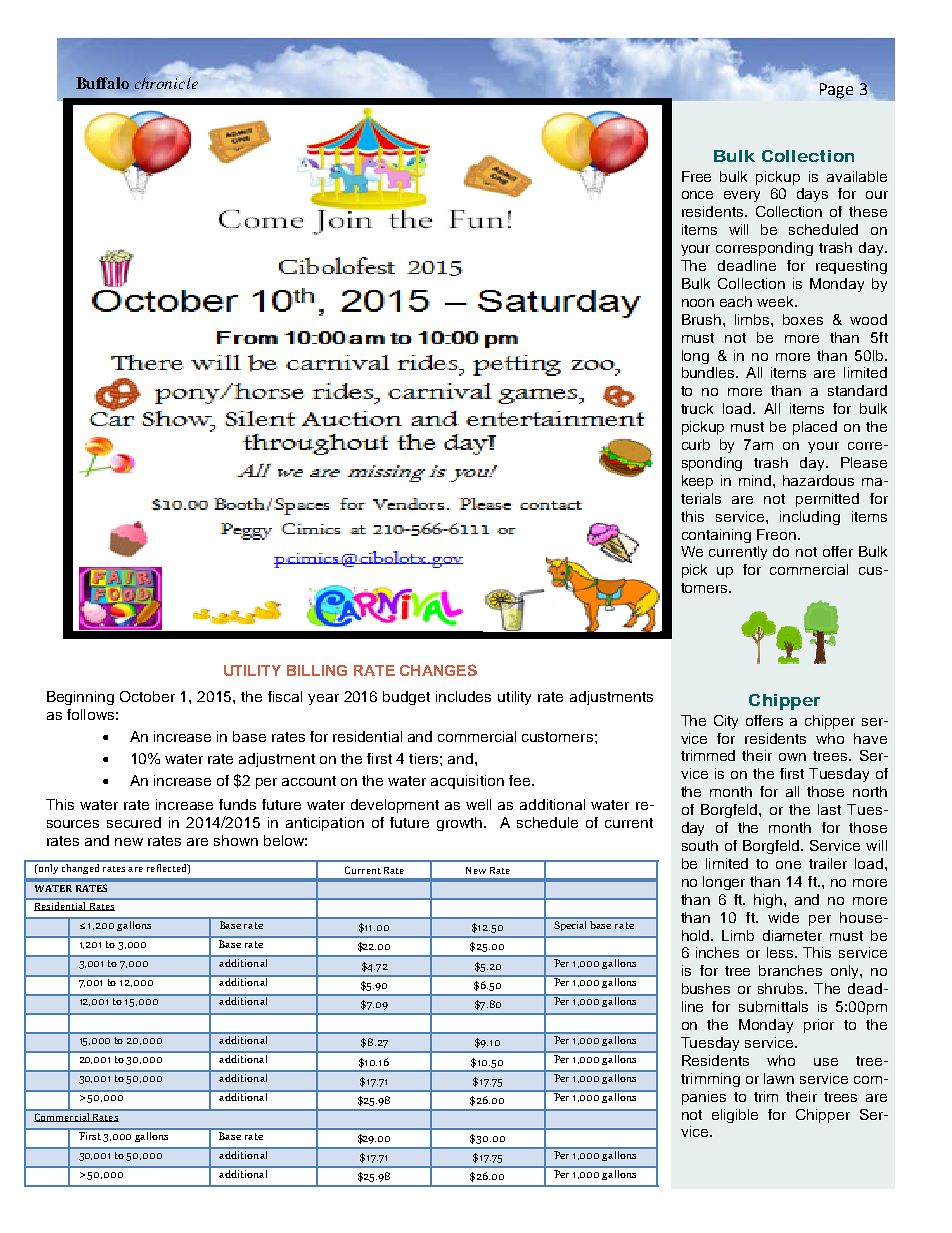 The height and width of the screenshot is (1233, 952). I want to click on funds, so click(237, 804).
